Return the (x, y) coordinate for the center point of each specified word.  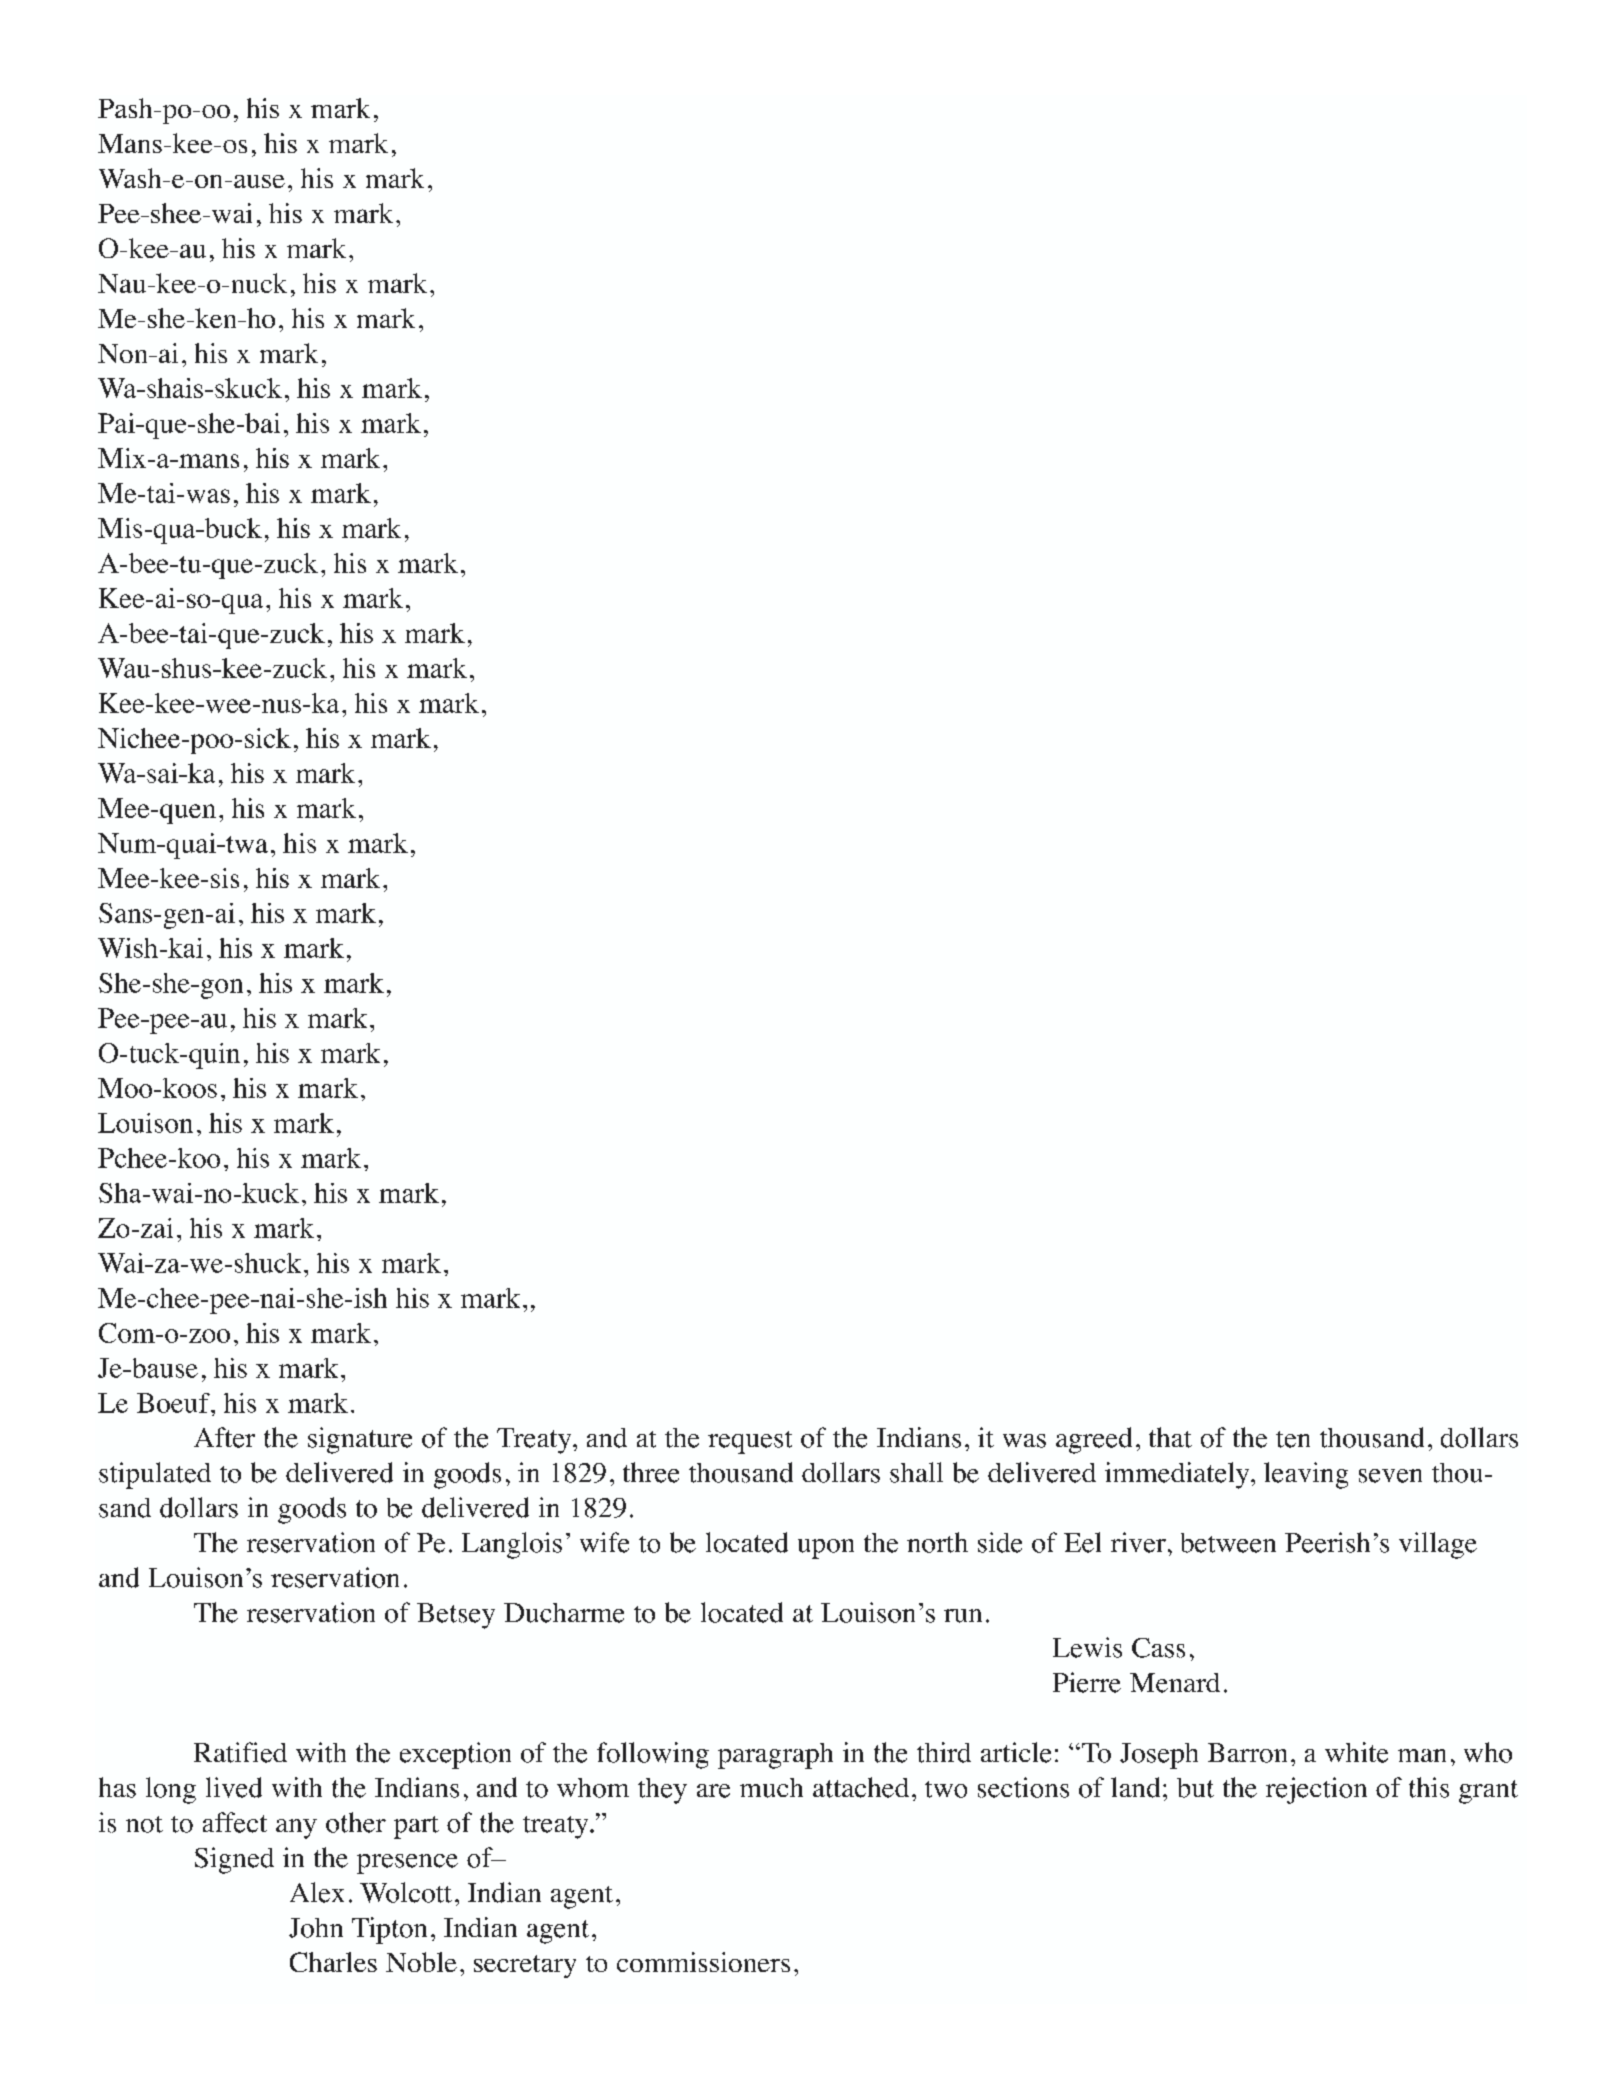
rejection (1316, 1790)
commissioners (703, 1962)
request (750, 1442)
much (771, 1788)
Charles (333, 1962)
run (963, 1616)
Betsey (456, 1616)
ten (1293, 1439)
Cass (1158, 1648)
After (224, 1437)
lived (234, 1787)
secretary (525, 1966)
